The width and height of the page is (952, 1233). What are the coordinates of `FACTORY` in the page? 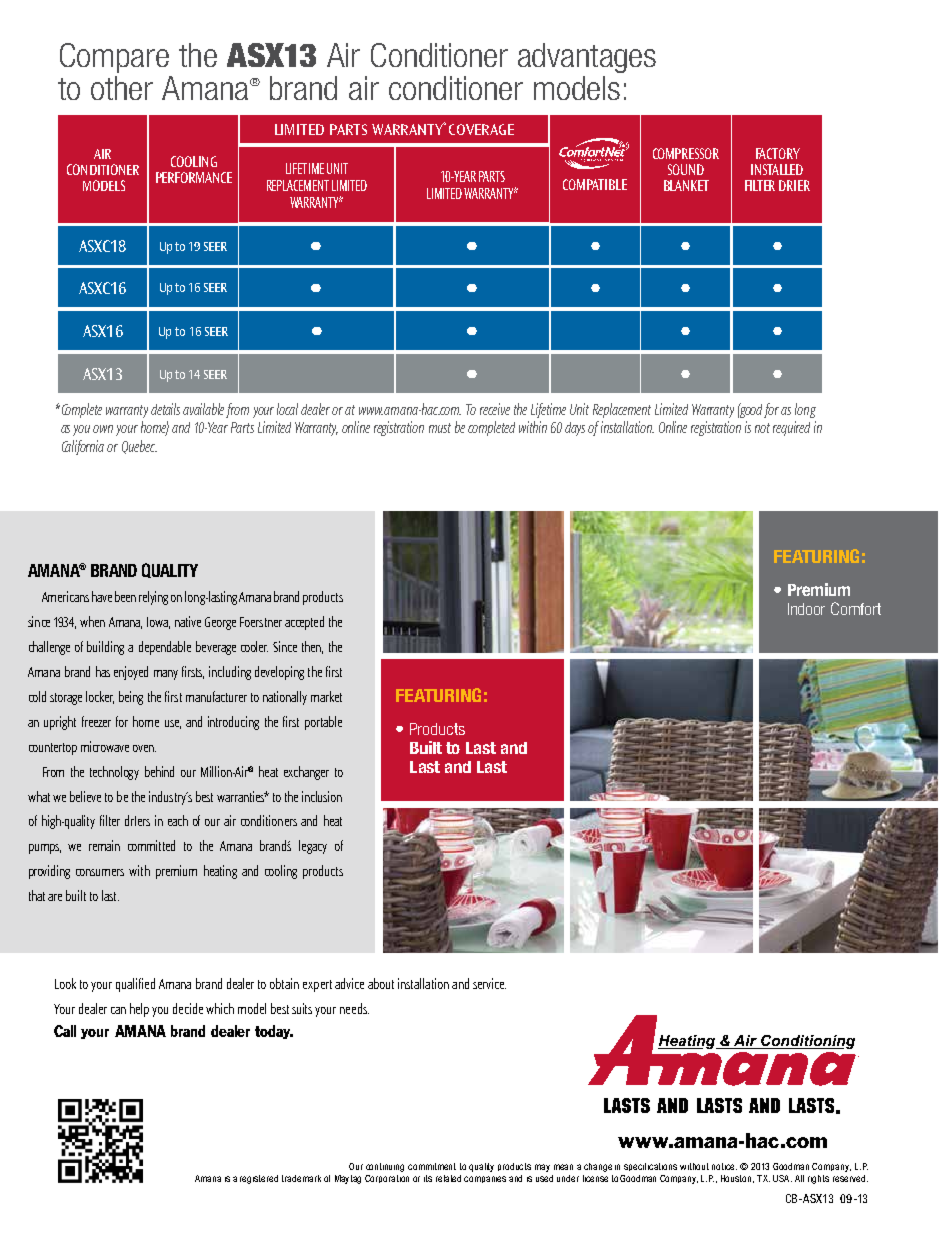 It's located at (778, 153).
